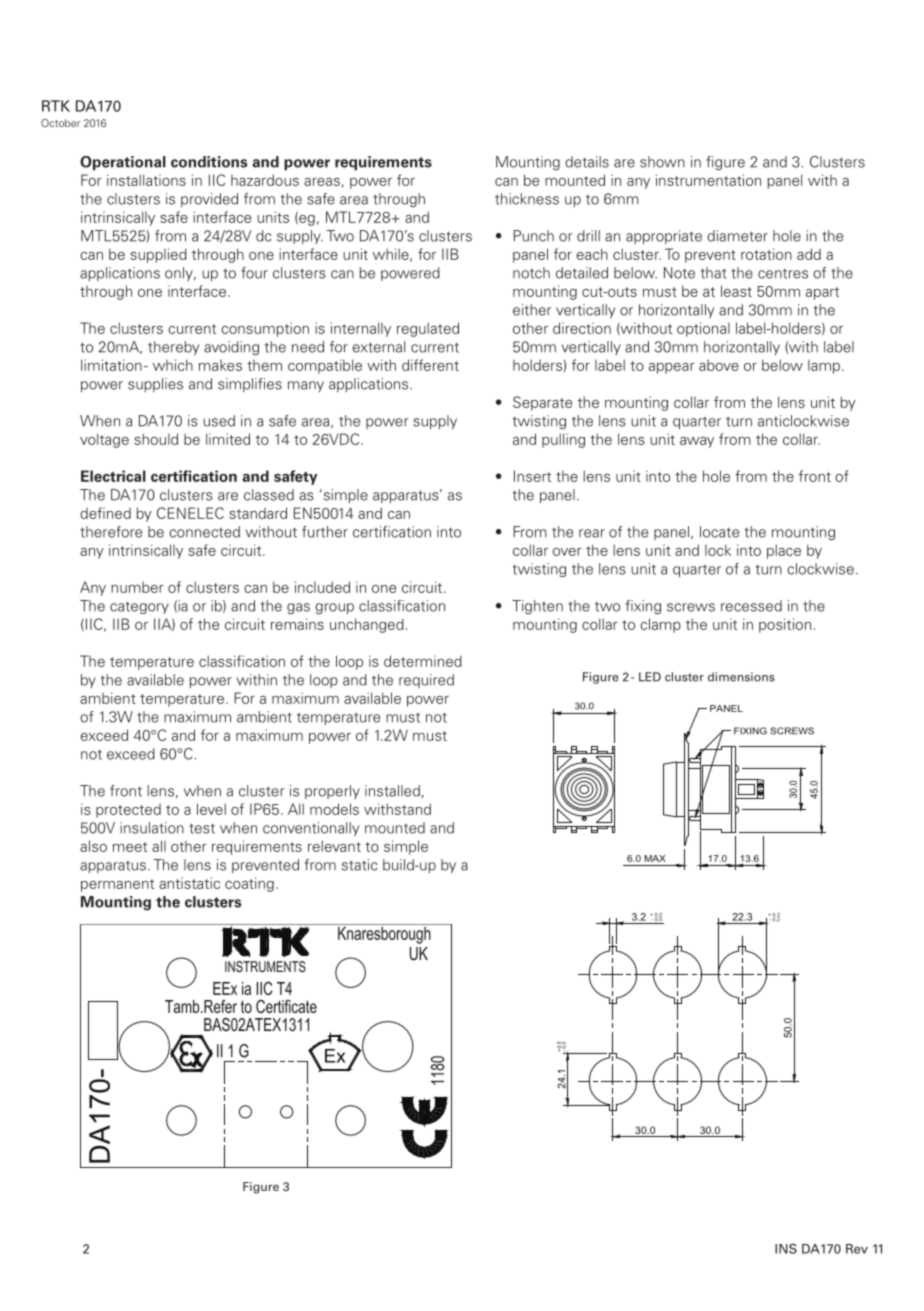 The width and height of the screenshot is (924, 1311). What do you see at coordinates (367, 625) in the screenshot?
I see `unchanged` at bounding box center [367, 625].
